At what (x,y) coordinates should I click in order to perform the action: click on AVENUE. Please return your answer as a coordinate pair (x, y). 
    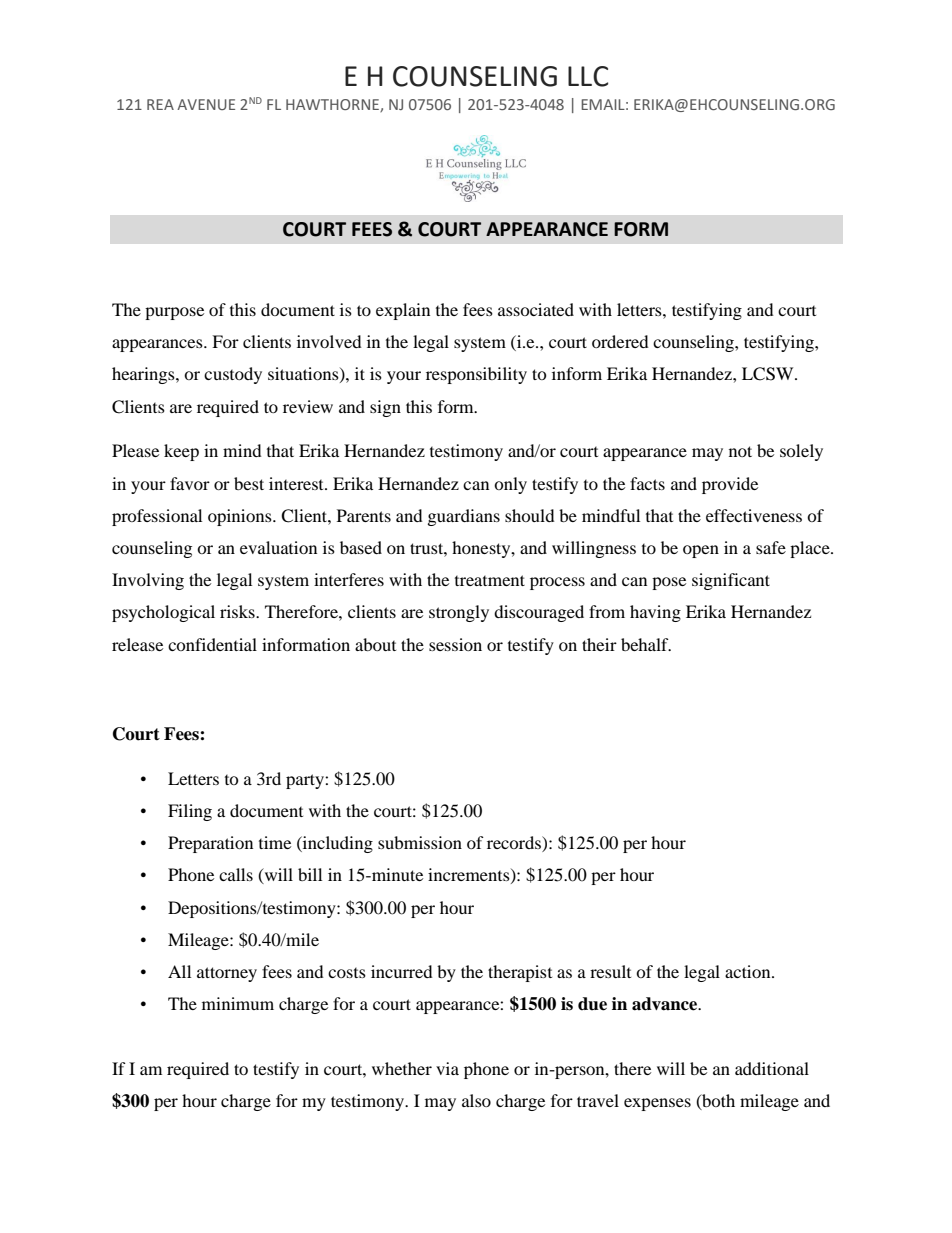
    Looking at the image, I should click on (206, 104).
